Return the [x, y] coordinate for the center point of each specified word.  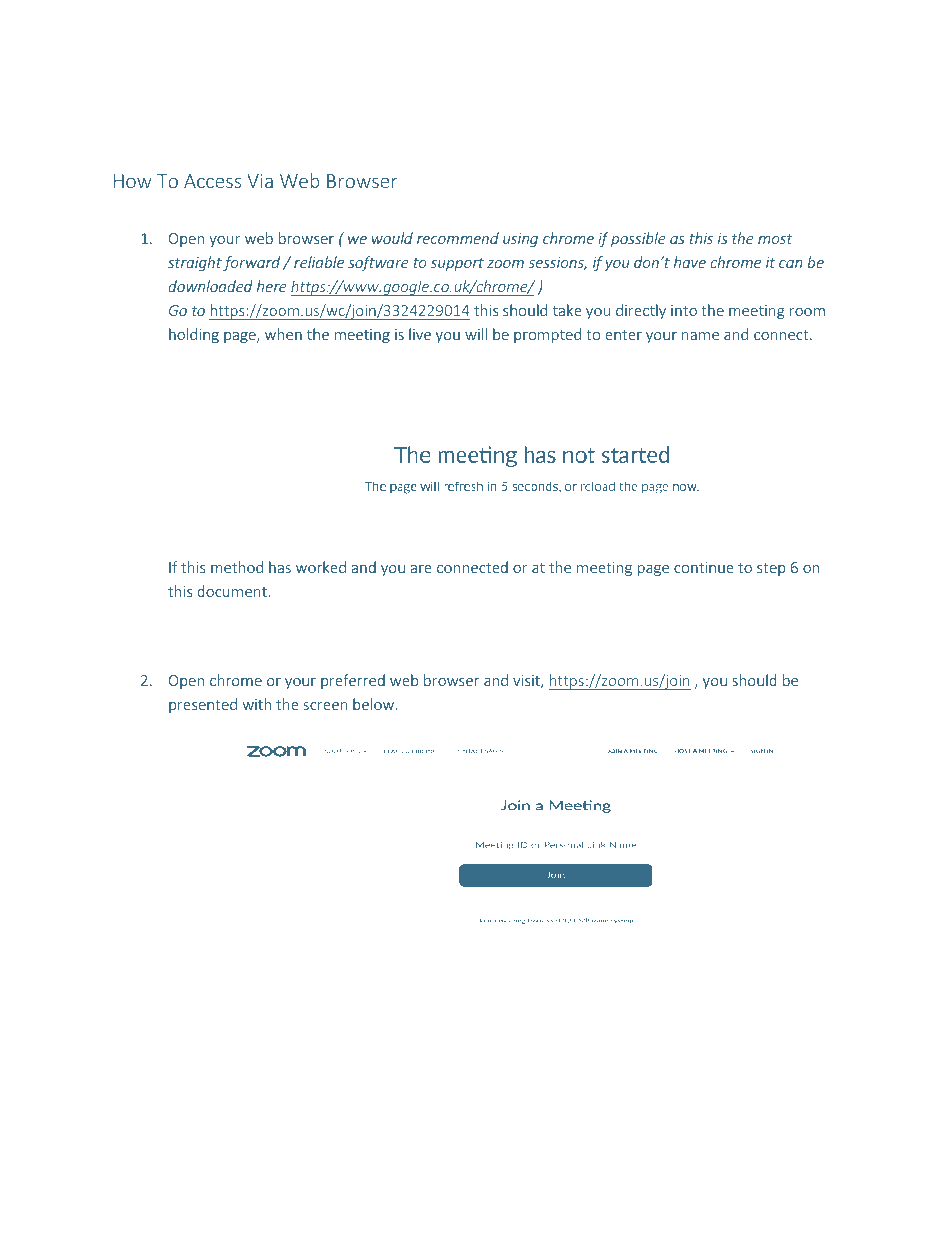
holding [194, 335]
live [420, 334]
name [700, 336]
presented [203, 705]
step [771, 569]
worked [321, 567]
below [373, 704]
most [775, 239]
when [283, 334]
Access [212, 181]
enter [623, 335]
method [237, 567]
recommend [458, 238]
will [476, 334]
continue [704, 567]
